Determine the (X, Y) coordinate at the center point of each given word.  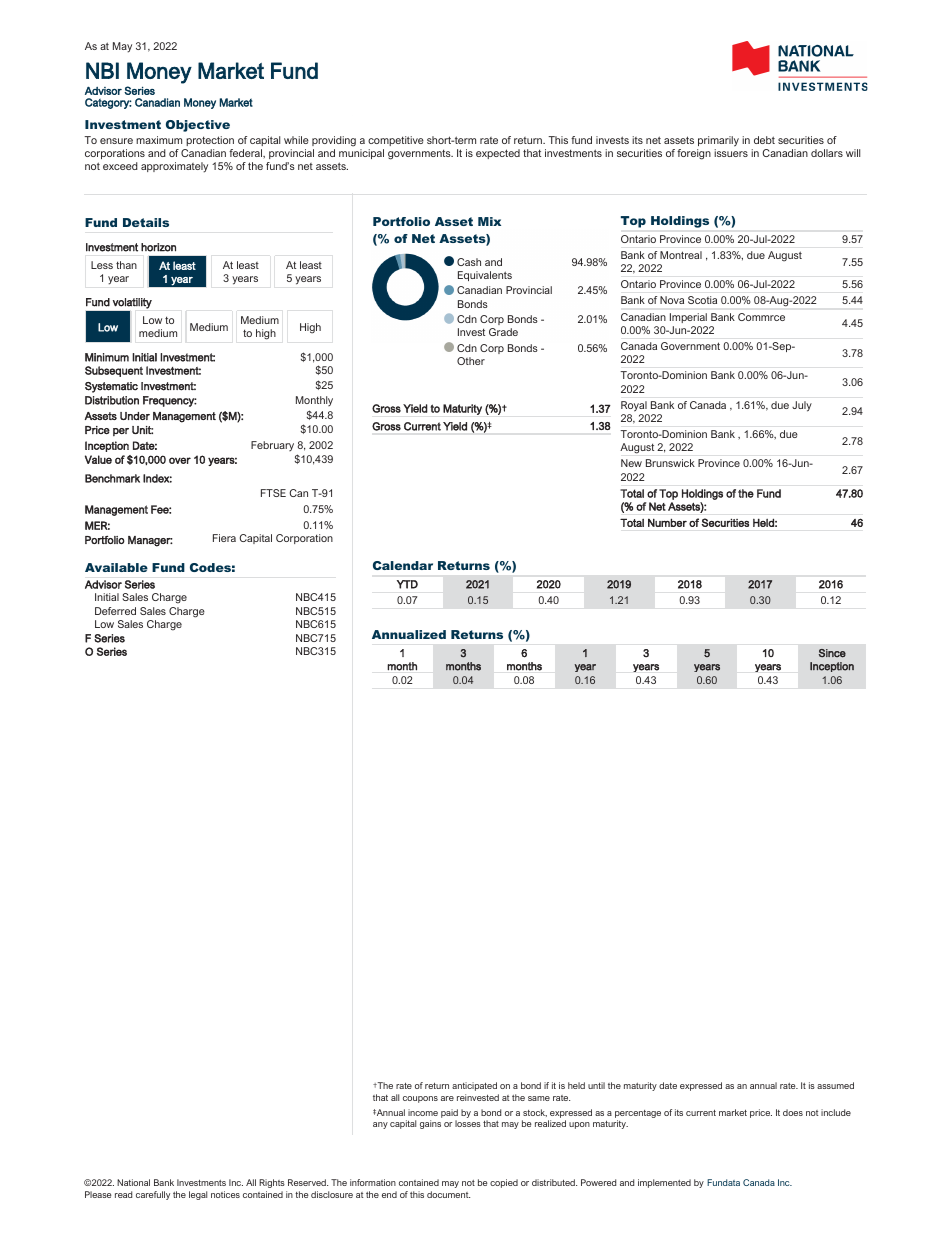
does (793, 1112)
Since (832, 653)
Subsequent (114, 371)
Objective (198, 126)
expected (498, 154)
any (380, 1125)
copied (504, 1183)
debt (764, 140)
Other (471, 361)
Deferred (115, 611)
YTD (407, 584)
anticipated (474, 1086)
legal (198, 1195)
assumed (835, 1085)
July (802, 406)
